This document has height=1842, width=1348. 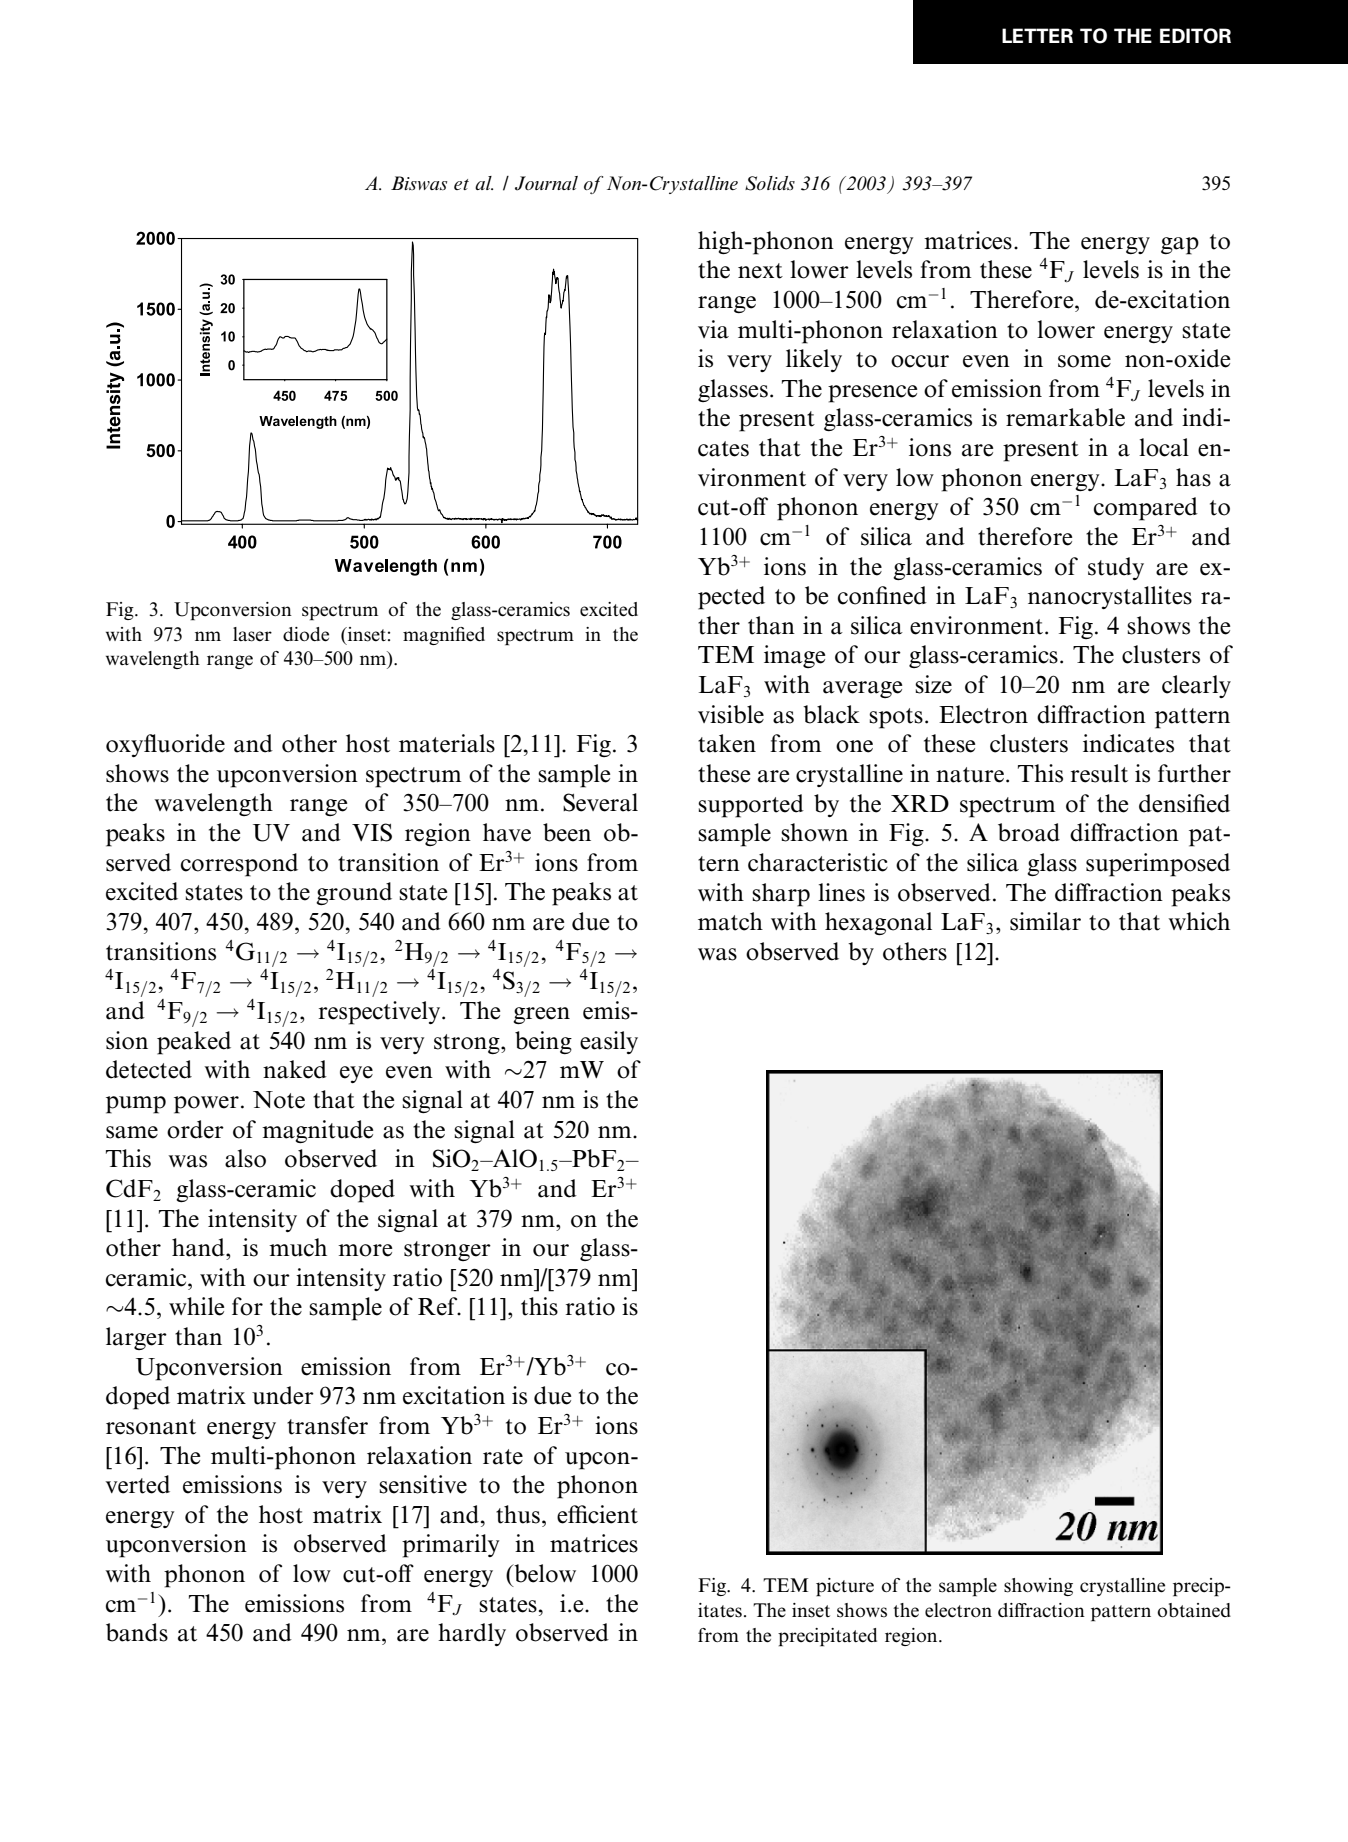 What do you see at coordinates (1029, 832) in the document?
I see `broad` at bounding box center [1029, 832].
